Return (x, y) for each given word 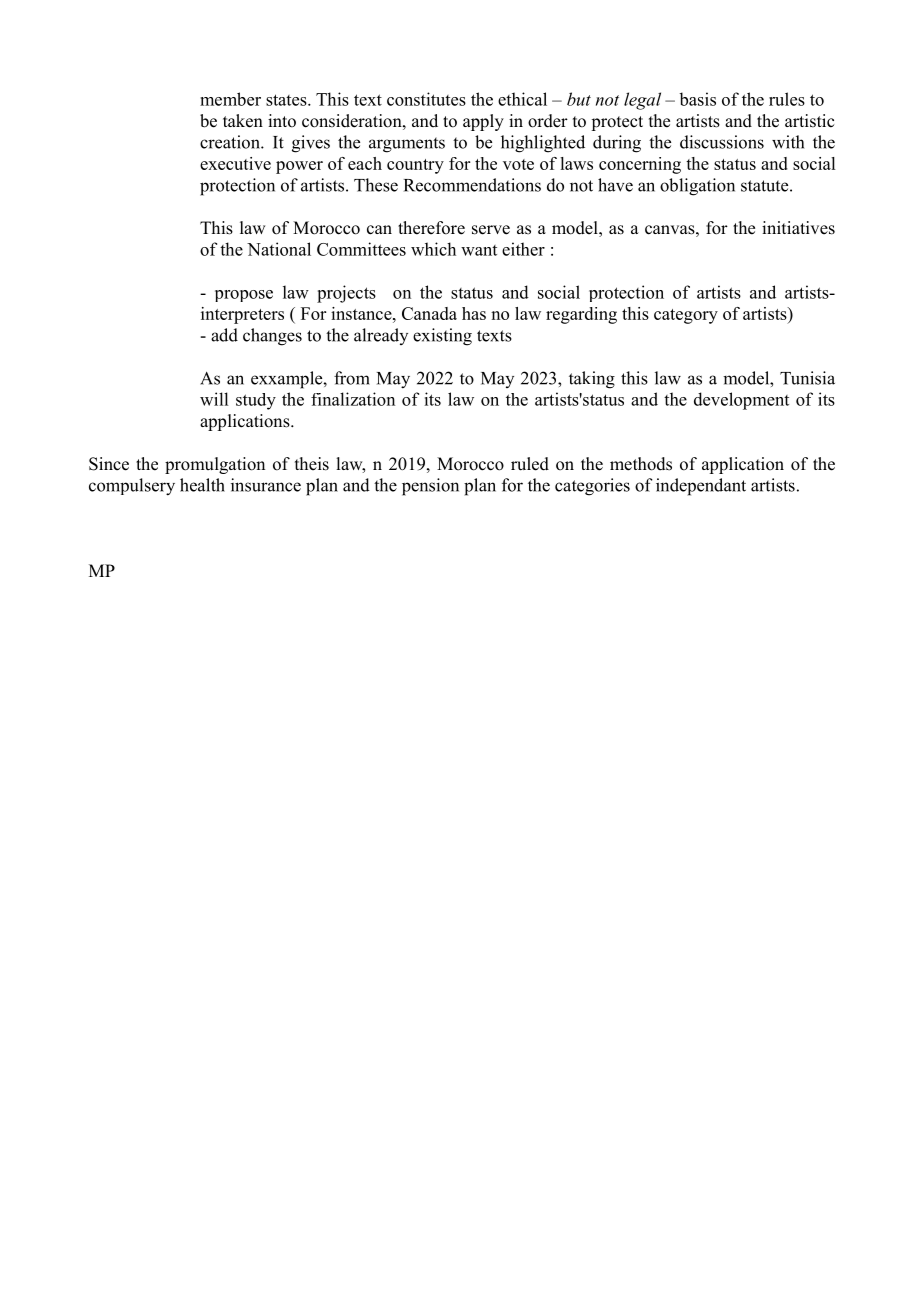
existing (442, 337)
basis (697, 99)
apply (483, 122)
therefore (431, 228)
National (279, 249)
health (202, 485)
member (230, 99)
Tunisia (807, 378)
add (224, 335)
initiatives (798, 228)
